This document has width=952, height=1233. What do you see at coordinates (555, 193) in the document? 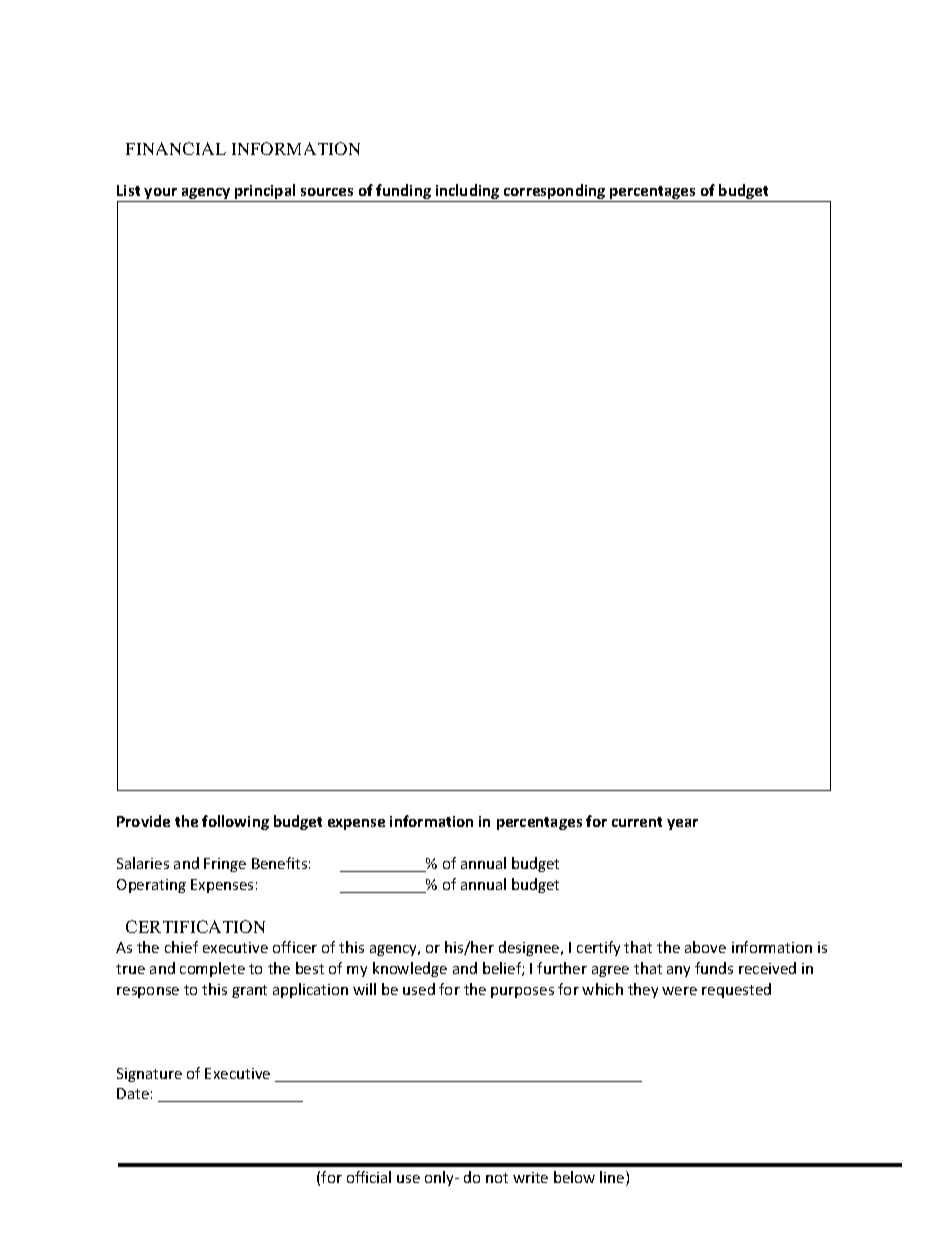
I see `corresponding` at bounding box center [555, 193].
